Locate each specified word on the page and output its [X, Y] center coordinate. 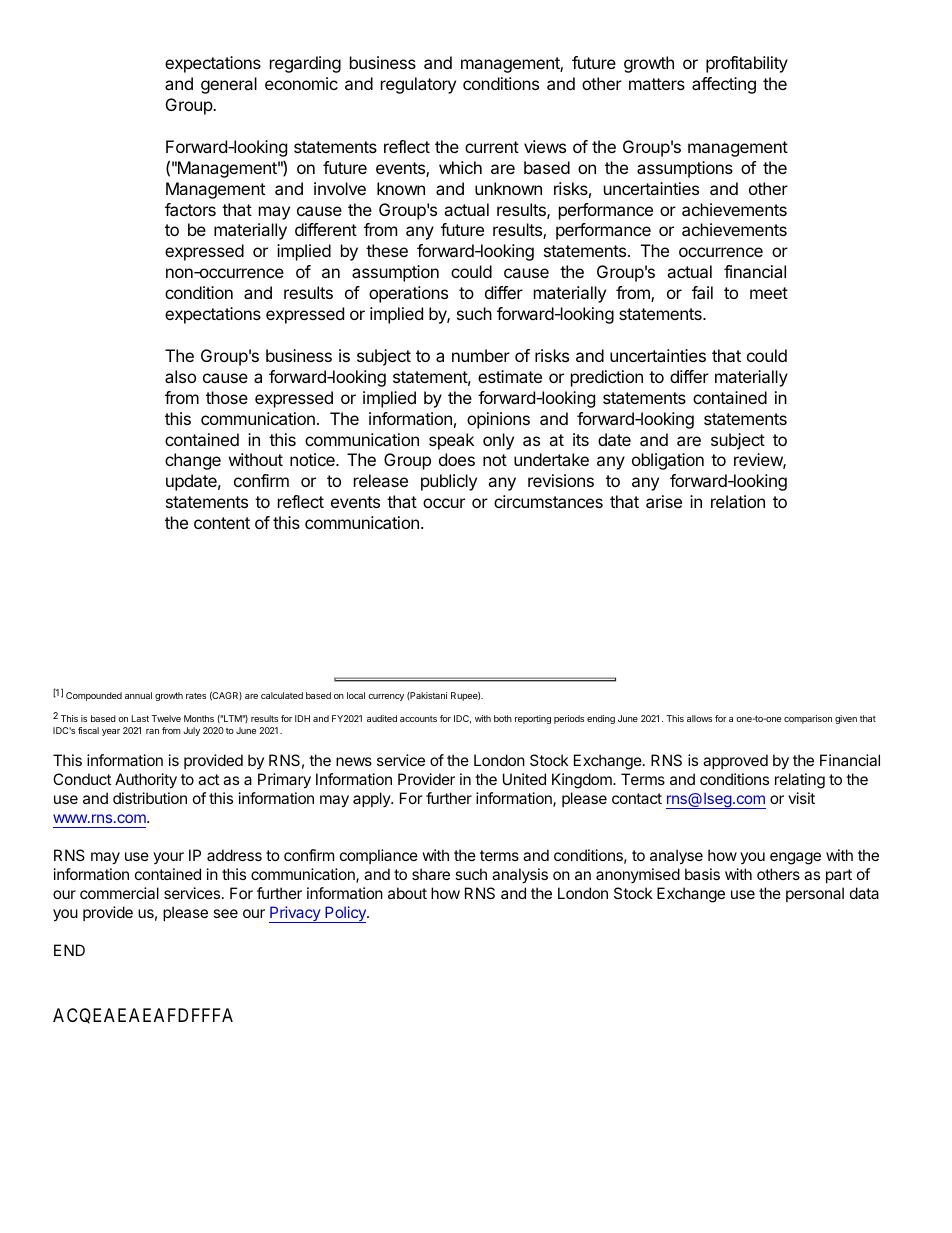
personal [815, 894]
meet [769, 293]
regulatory [418, 85]
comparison [808, 719]
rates [196, 695]
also [180, 376]
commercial [119, 893]
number [481, 355]
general [229, 85]
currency [386, 697]
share [431, 874]
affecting [724, 85]
